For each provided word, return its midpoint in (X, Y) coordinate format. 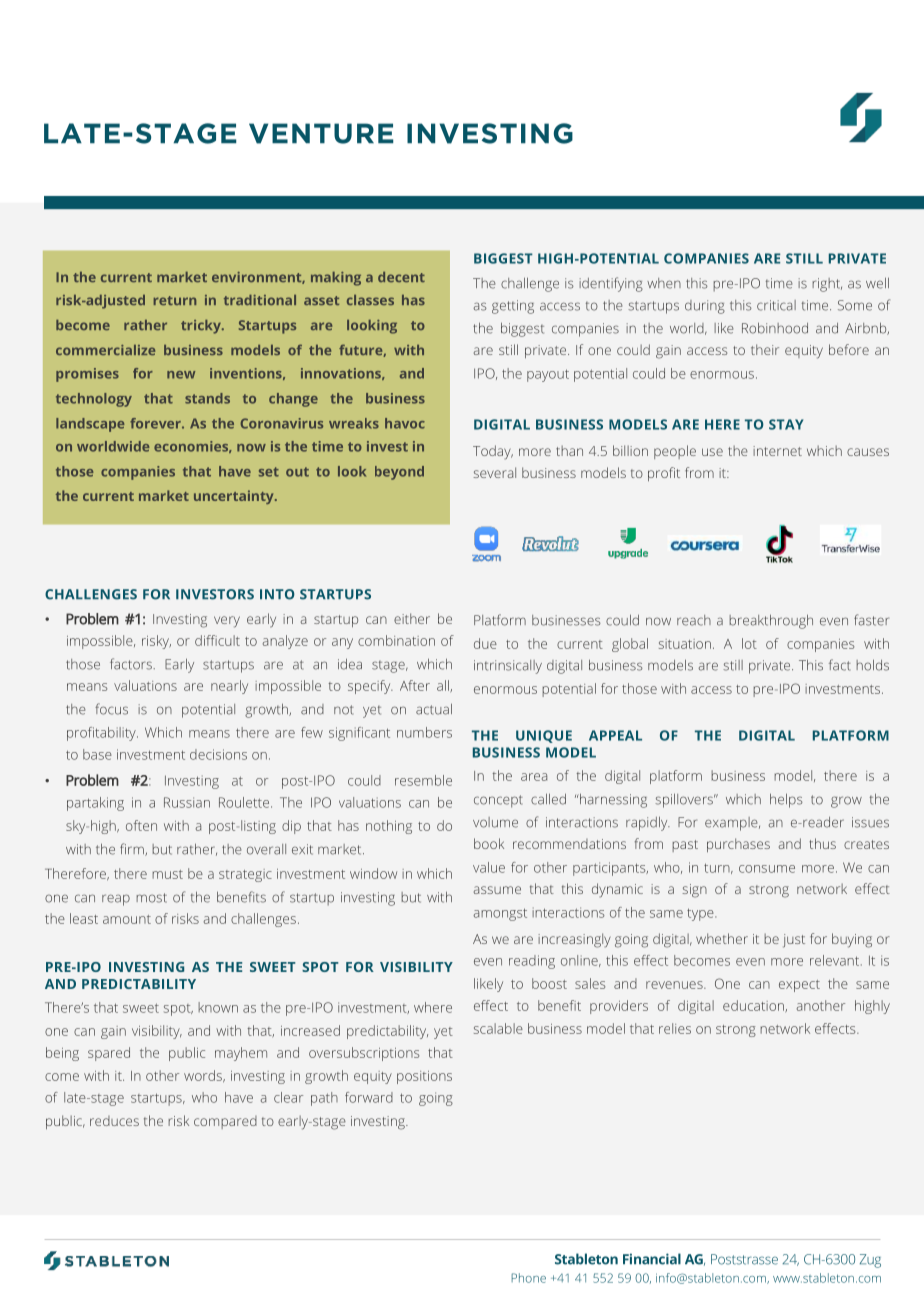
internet (777, 451)
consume (767, 869)
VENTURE (321, 133)
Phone (529, 1278)
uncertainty (235, 497)
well (877, 283)
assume (497, 890)
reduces (114, 1121)
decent (401, 277)
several (494, 472)
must (167, 874)
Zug (870, 1261)
